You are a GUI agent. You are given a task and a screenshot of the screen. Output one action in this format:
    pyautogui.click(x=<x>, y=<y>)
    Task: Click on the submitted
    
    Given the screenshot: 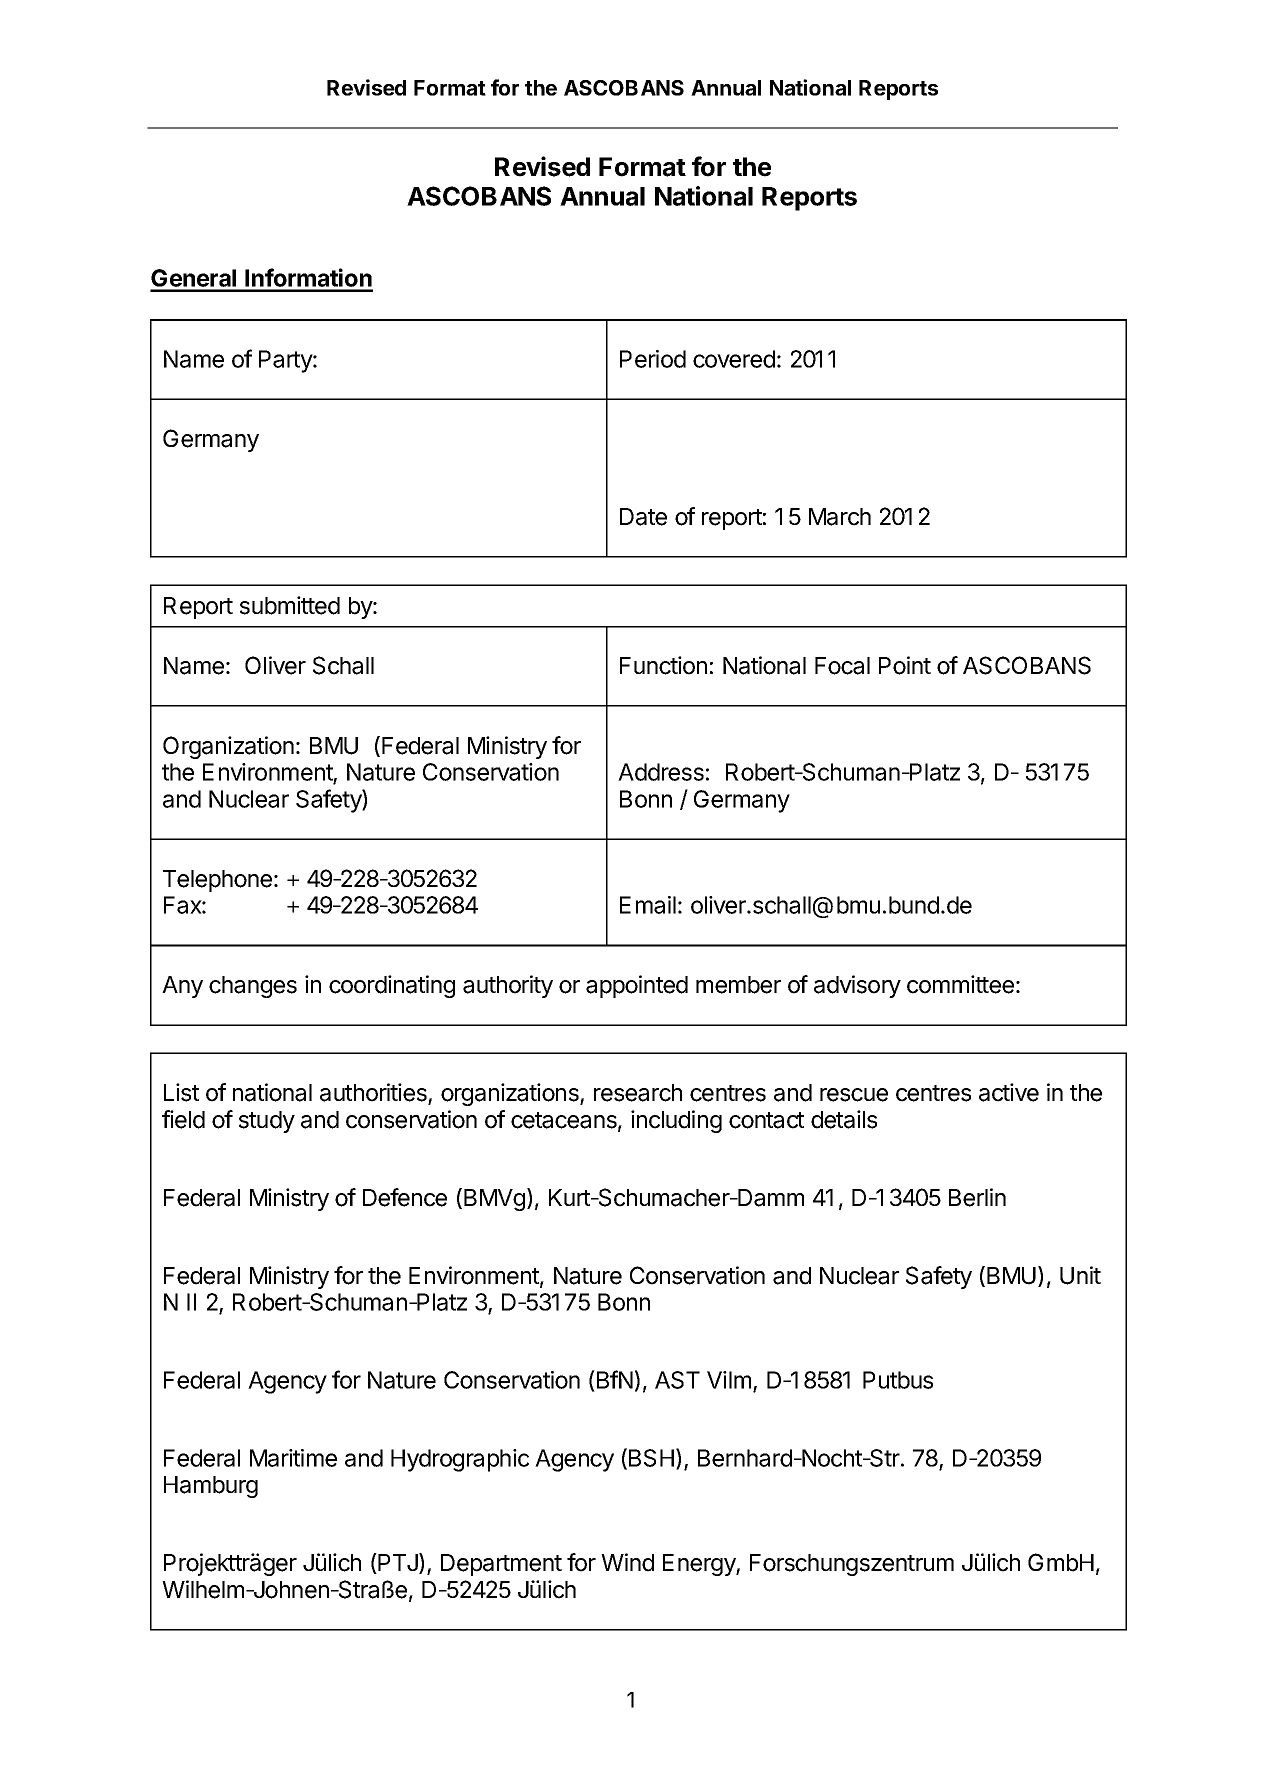 What is the action you would take?
    pyautogui.click(x=290, y=605)
